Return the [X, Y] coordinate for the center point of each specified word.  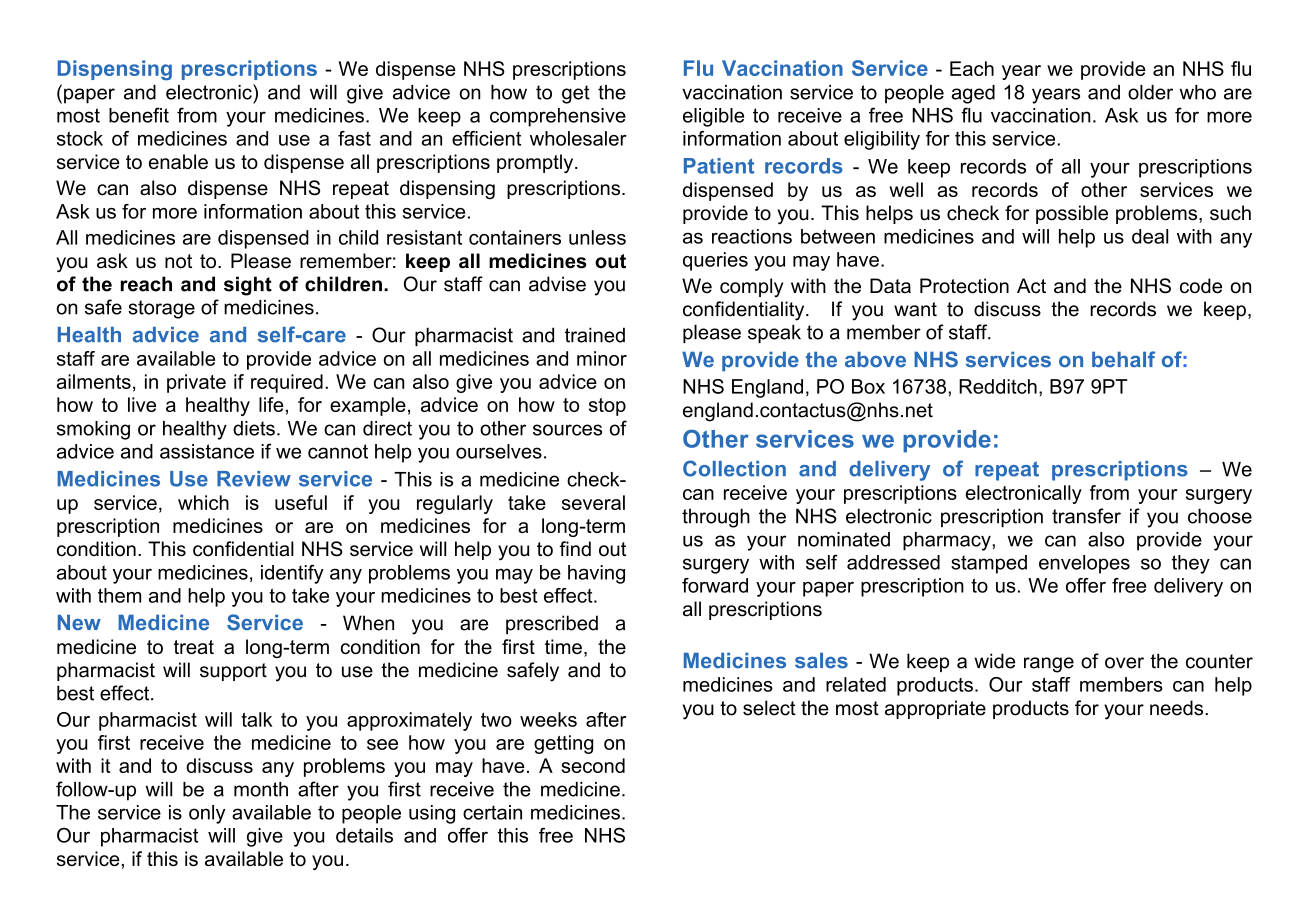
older [1150, 92]
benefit [139, 115]
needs [1178, 708]
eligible [713, 117]
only [207, 814]
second [593, 765]
